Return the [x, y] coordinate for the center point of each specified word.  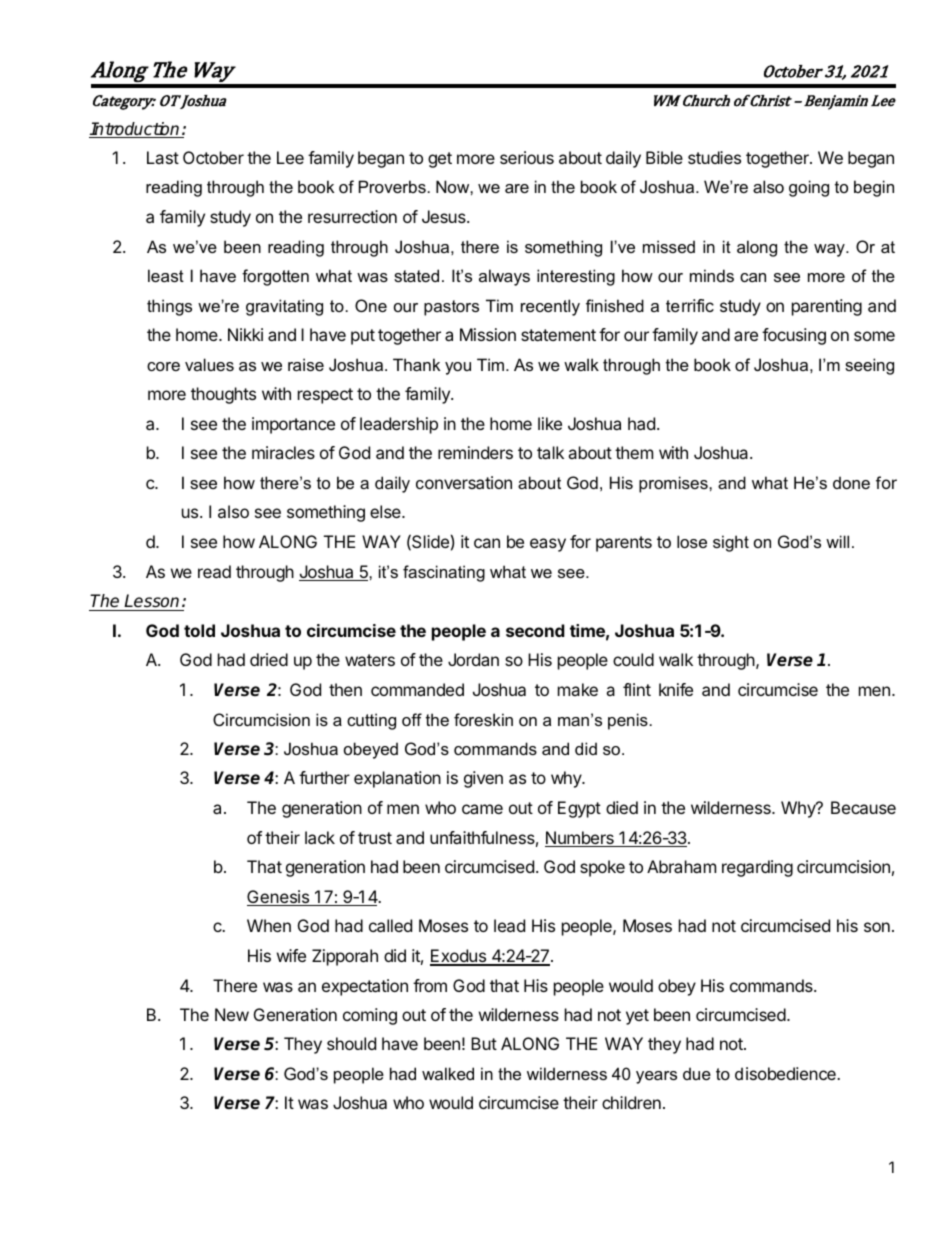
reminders [475, 452]
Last [163, 157]
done [851, 482]
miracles [283, 452]
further [324, 777]
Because [863, 807]
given [483, 779]
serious [527, 157]
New [232, 1014]
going [809, 188]
